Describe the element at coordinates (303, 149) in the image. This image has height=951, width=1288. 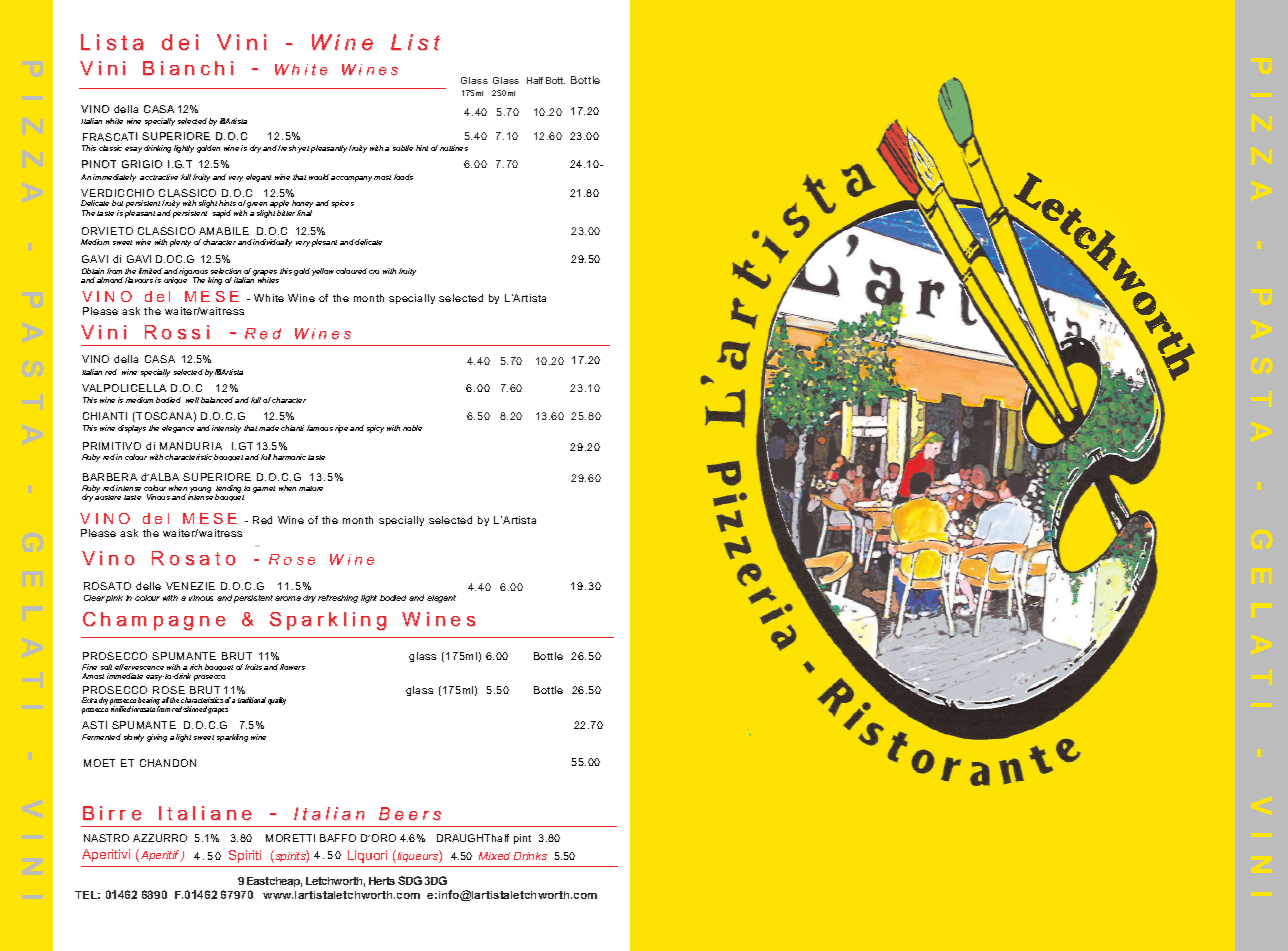
I see `yet` at that location.
